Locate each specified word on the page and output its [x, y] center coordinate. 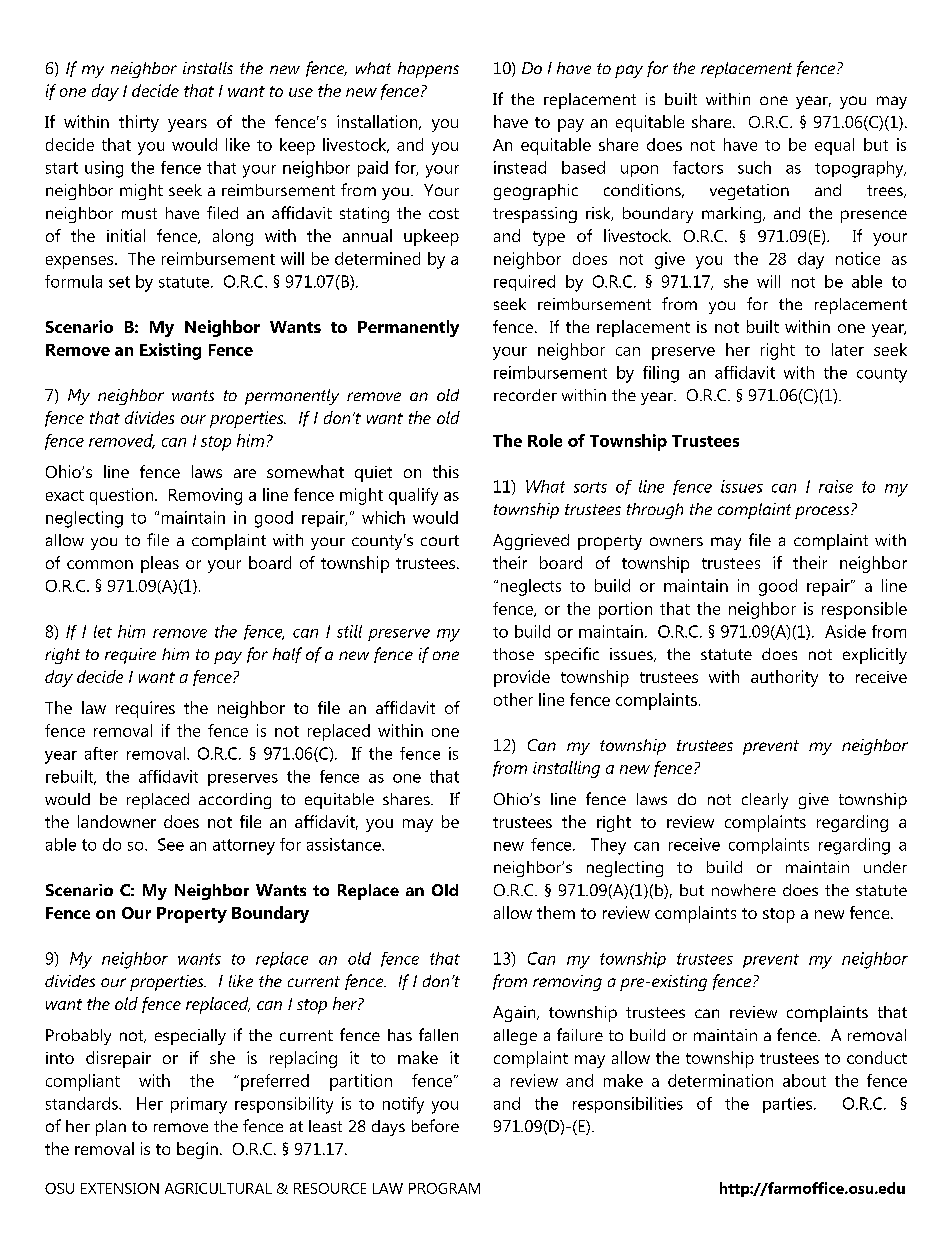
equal [834, 146]
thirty [139, 123]
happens [428, 70]
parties [787, 1105]
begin [197, 1150]
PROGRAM [444, 1188]
